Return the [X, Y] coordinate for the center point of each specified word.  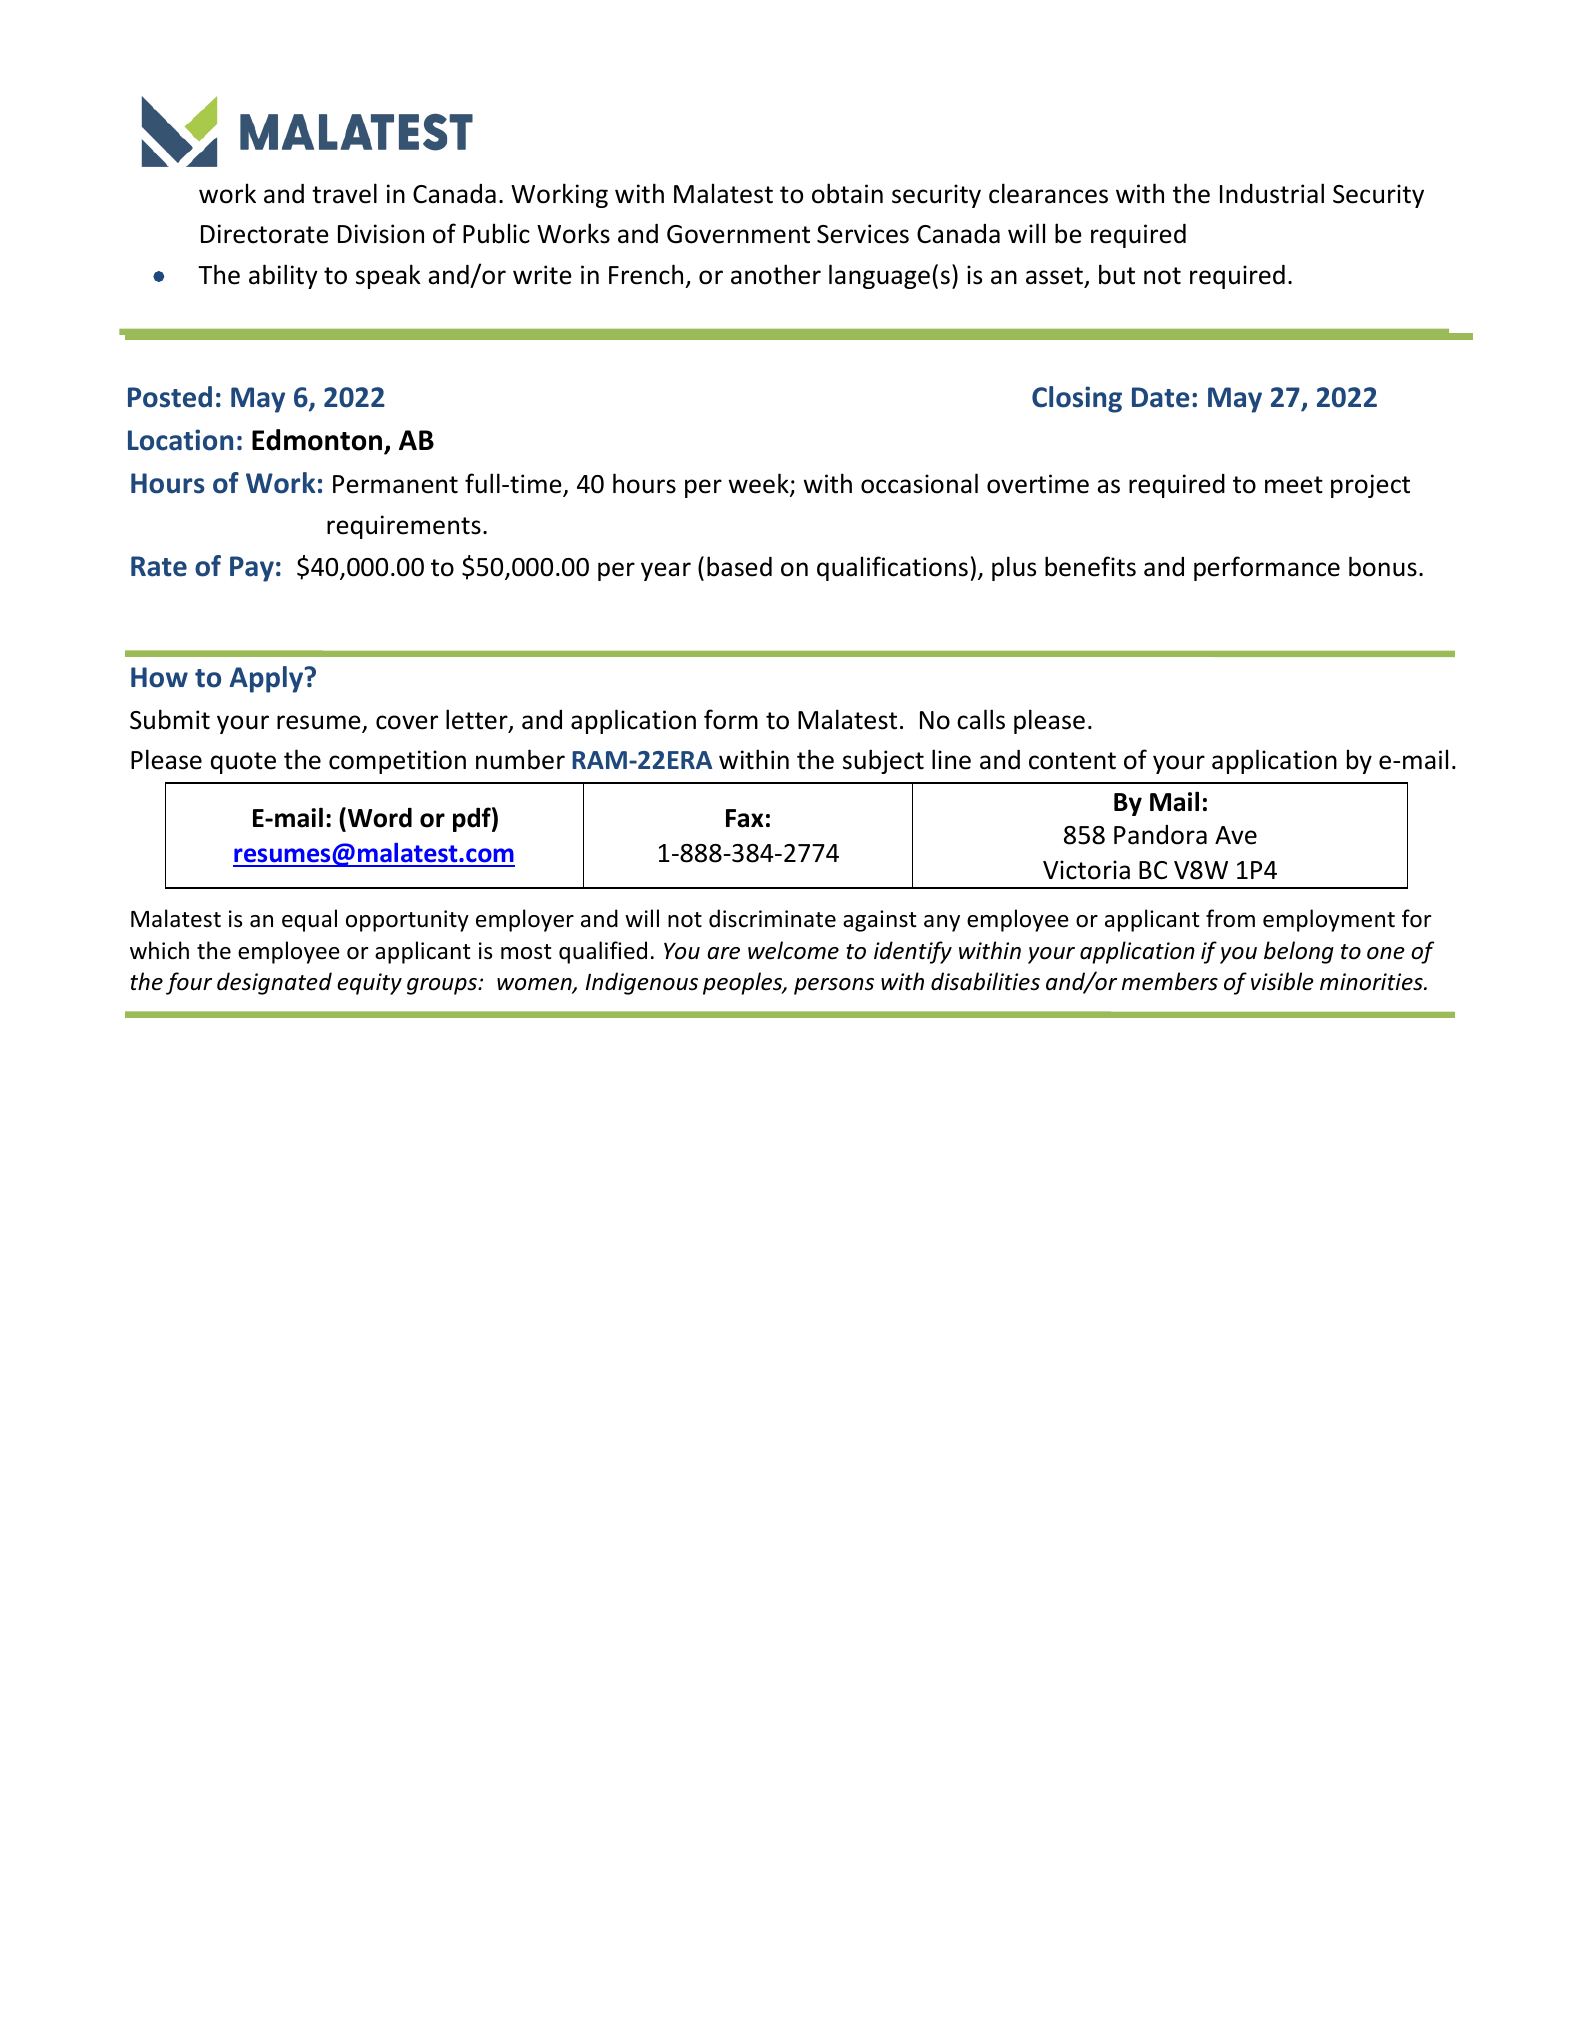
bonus [1383, 566]
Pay [252, 569]
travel [344, 193]
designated [274, 983]
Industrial [1272, 193]
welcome [793, 950]
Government [738, 234]
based [739, 566]
